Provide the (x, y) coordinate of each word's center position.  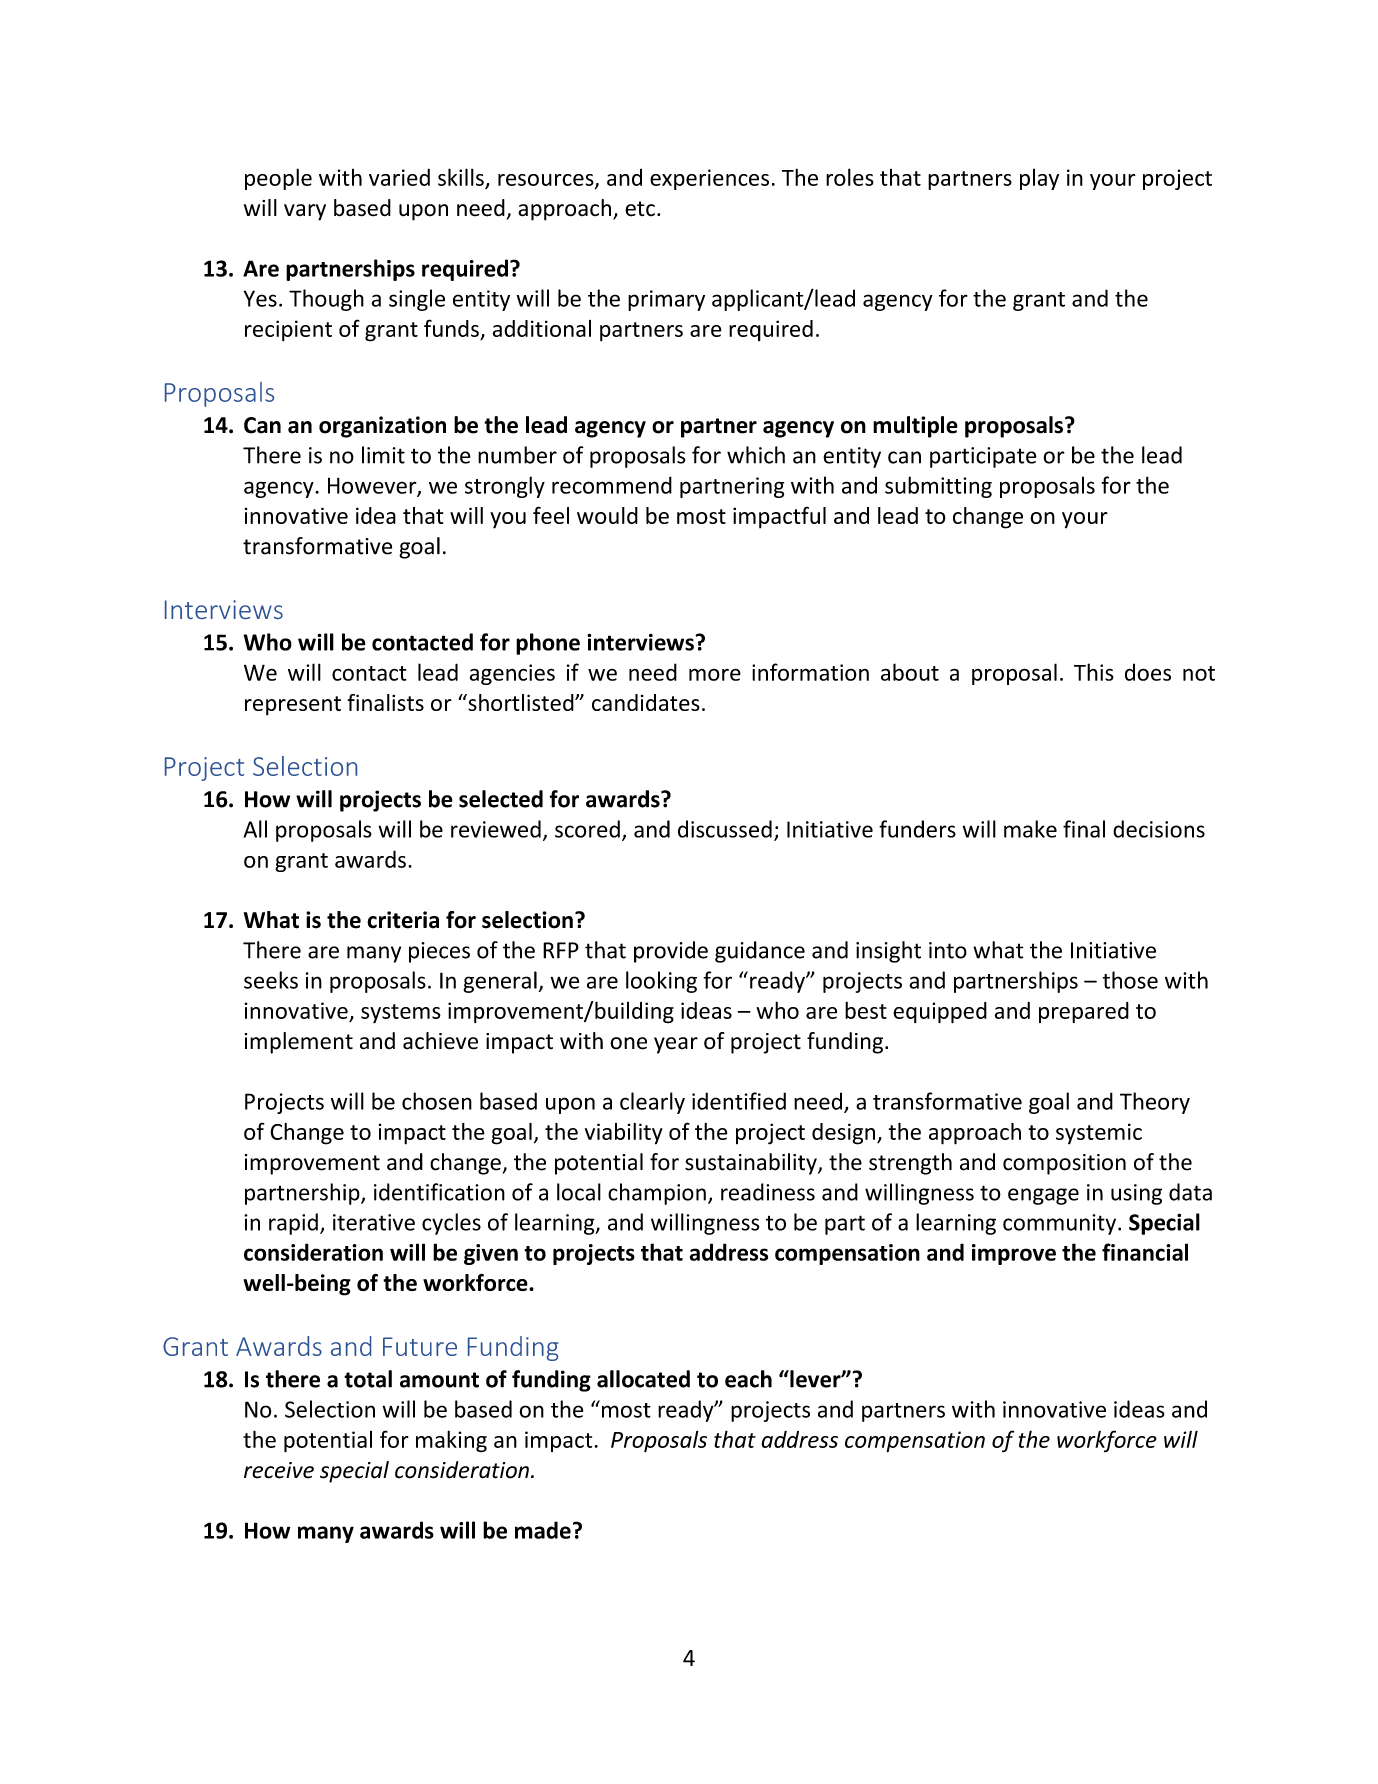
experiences (709, 179)
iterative (374, 1222)
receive (279, 1470)
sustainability (752, 1164)
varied (399, 177)
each (748, 1379)
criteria (403, 920)
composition (1064, 1164)
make (1030, 829)
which (756, 455)
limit (383, 455)
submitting (938, 487)
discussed (725, 829)
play (1039, 179)
